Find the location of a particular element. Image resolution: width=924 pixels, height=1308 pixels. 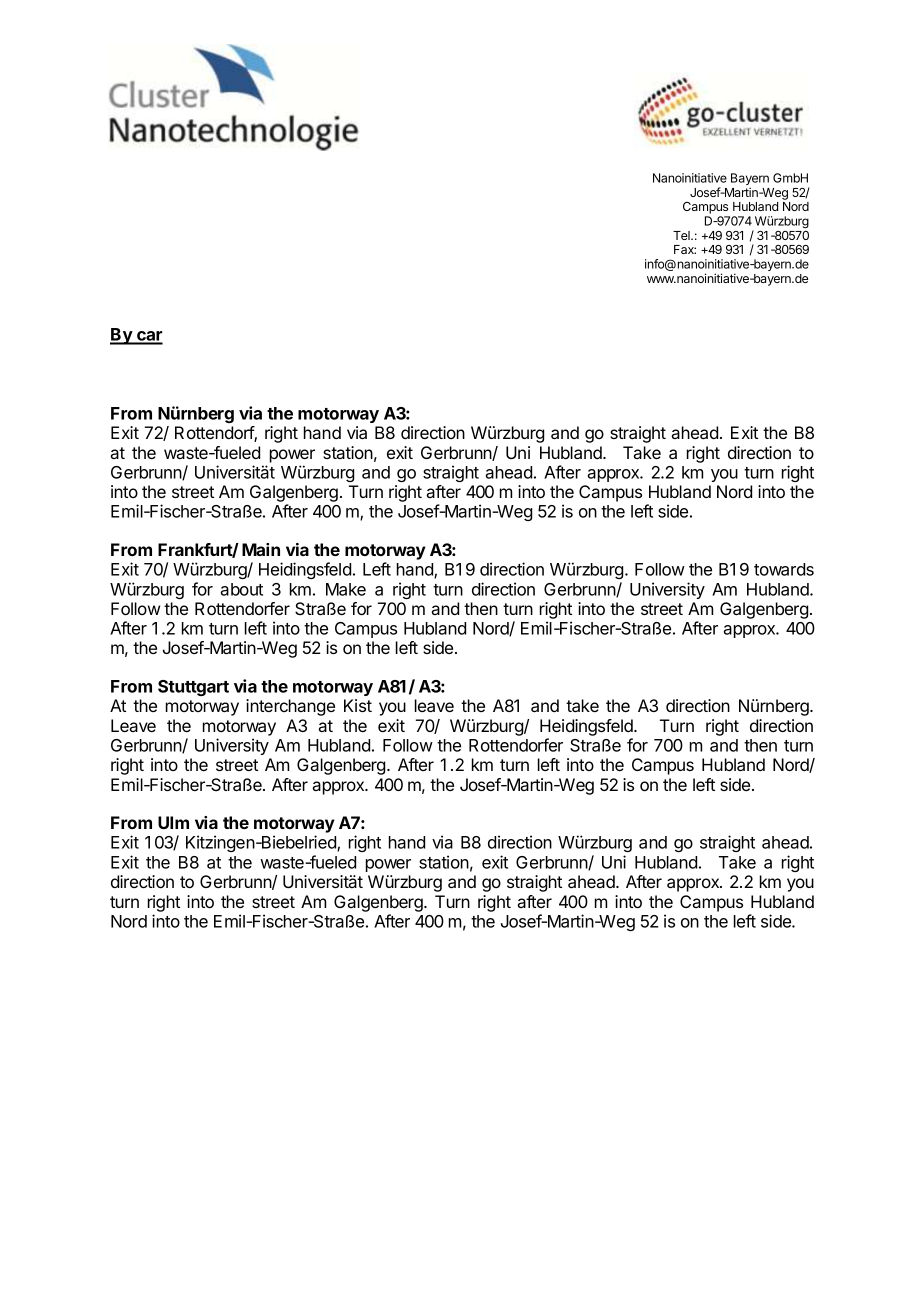

car is located at coordinates (149, 337).
